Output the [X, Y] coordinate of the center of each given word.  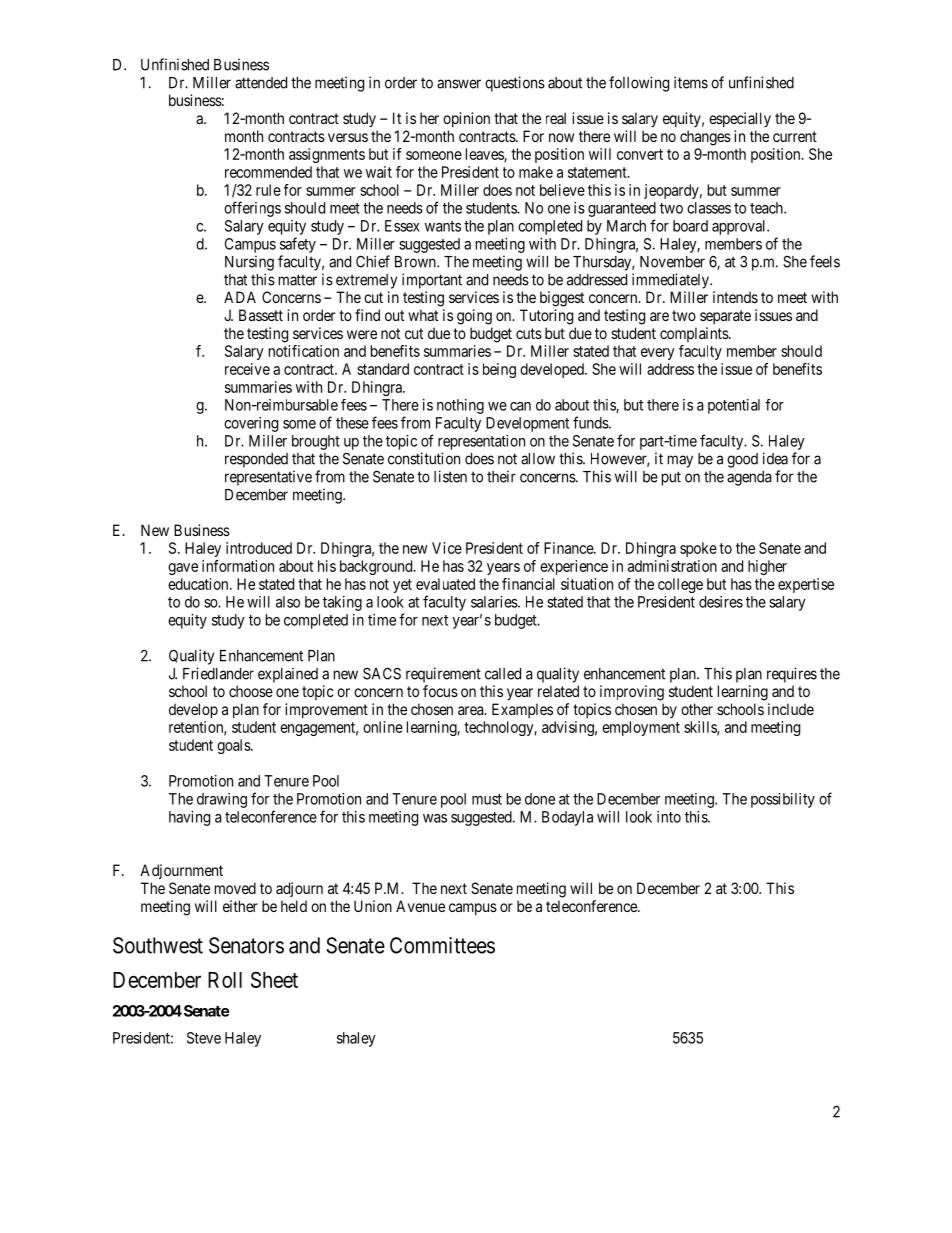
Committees [442, 945]
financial [528, 584]
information [238, 566]
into [669, 817]
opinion [466, 119]
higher [767, 567]
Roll [225, 980]
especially [740, 119]
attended [261, 83]
